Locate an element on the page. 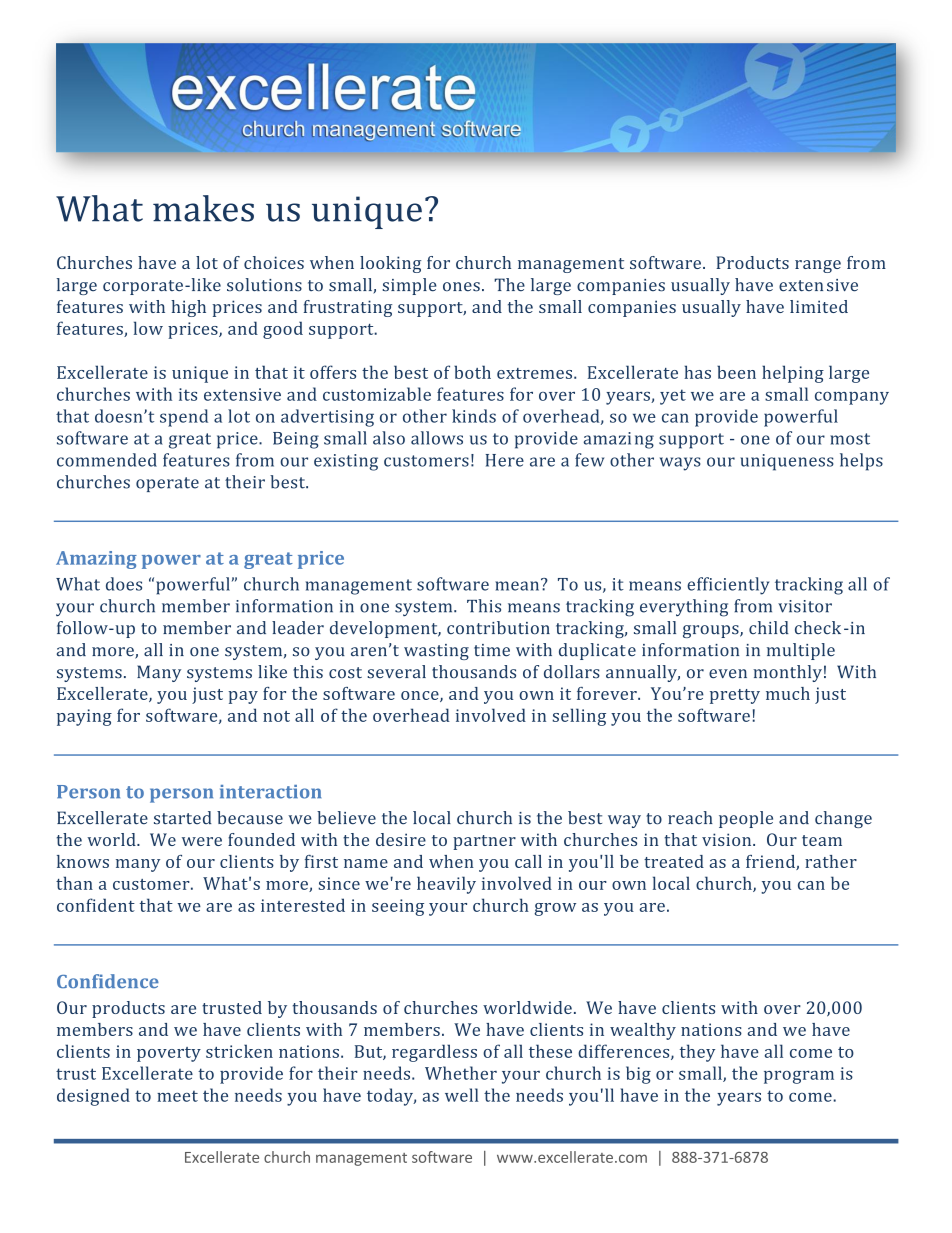 This document has height=1233, width=952. multiple is located at coordinates (801, 651).
